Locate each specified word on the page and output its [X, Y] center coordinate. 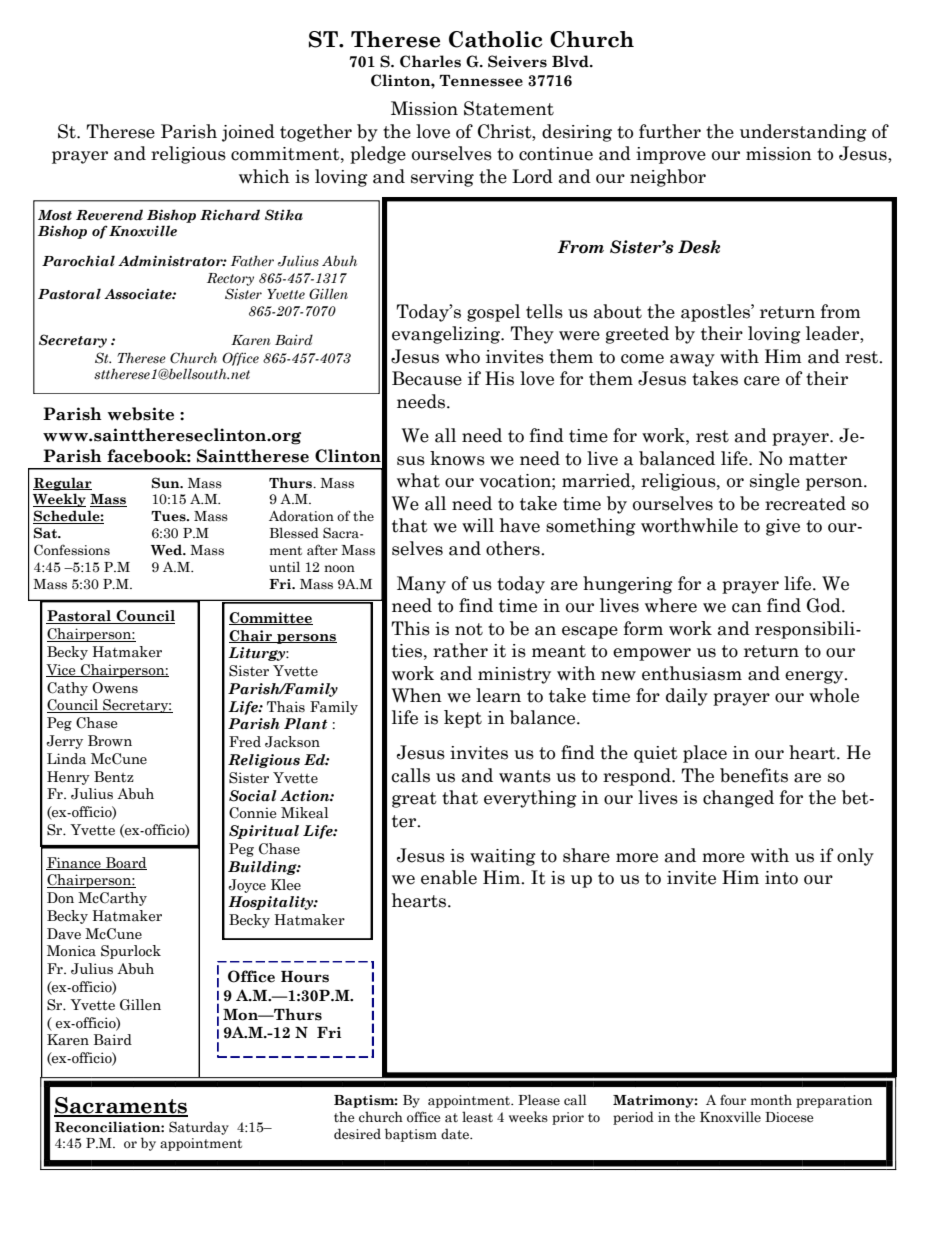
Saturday [199, 1128]
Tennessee [481, 81]
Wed [167, 550]
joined [248, 133]
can [747, 608]
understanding [803, 133]
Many [421, 585]
